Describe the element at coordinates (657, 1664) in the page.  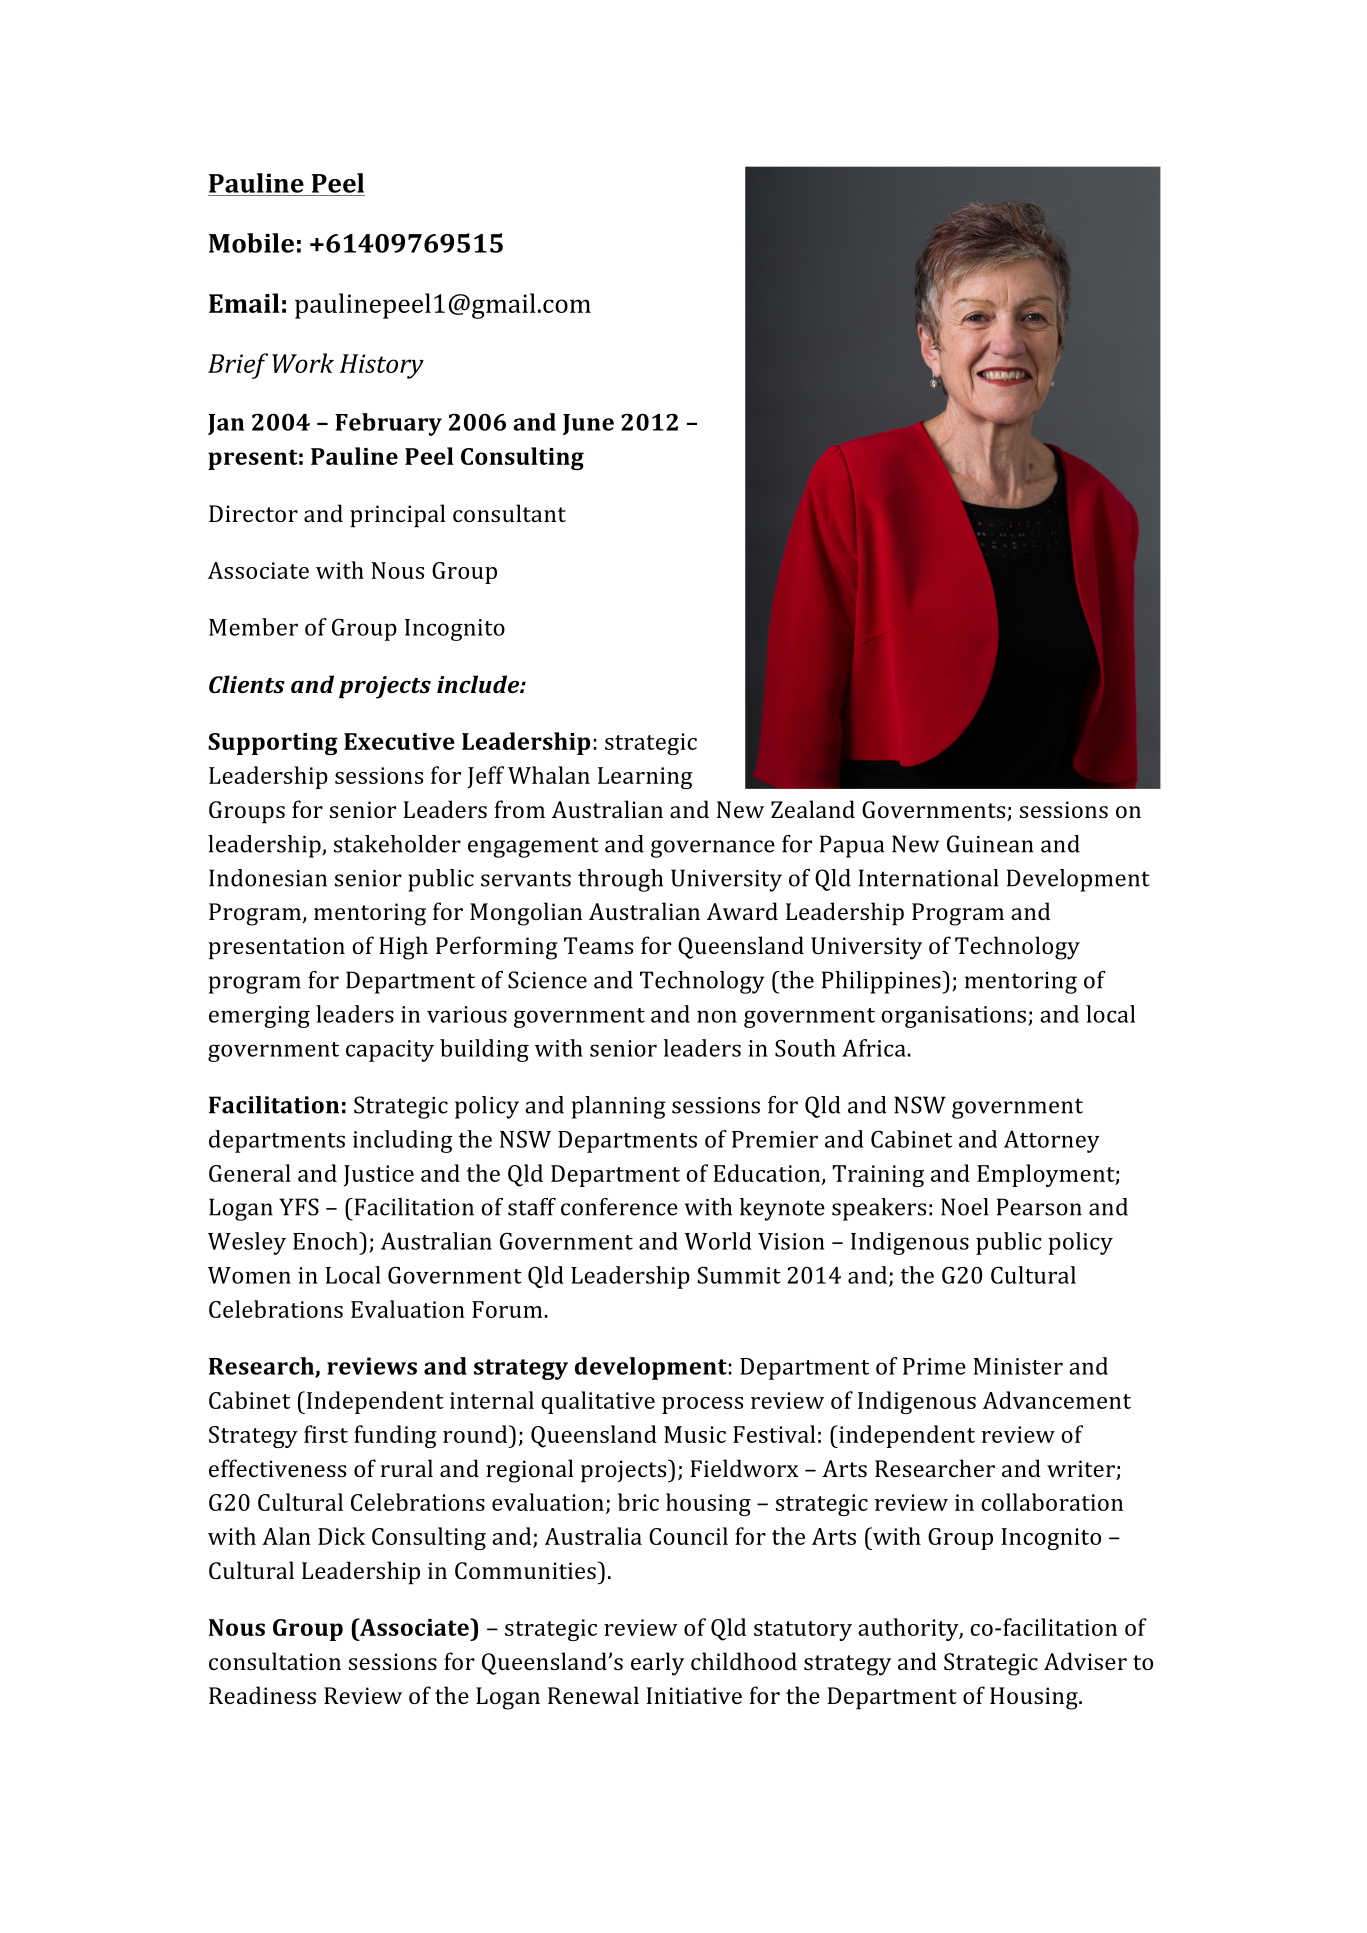
I see `early` at that location.
